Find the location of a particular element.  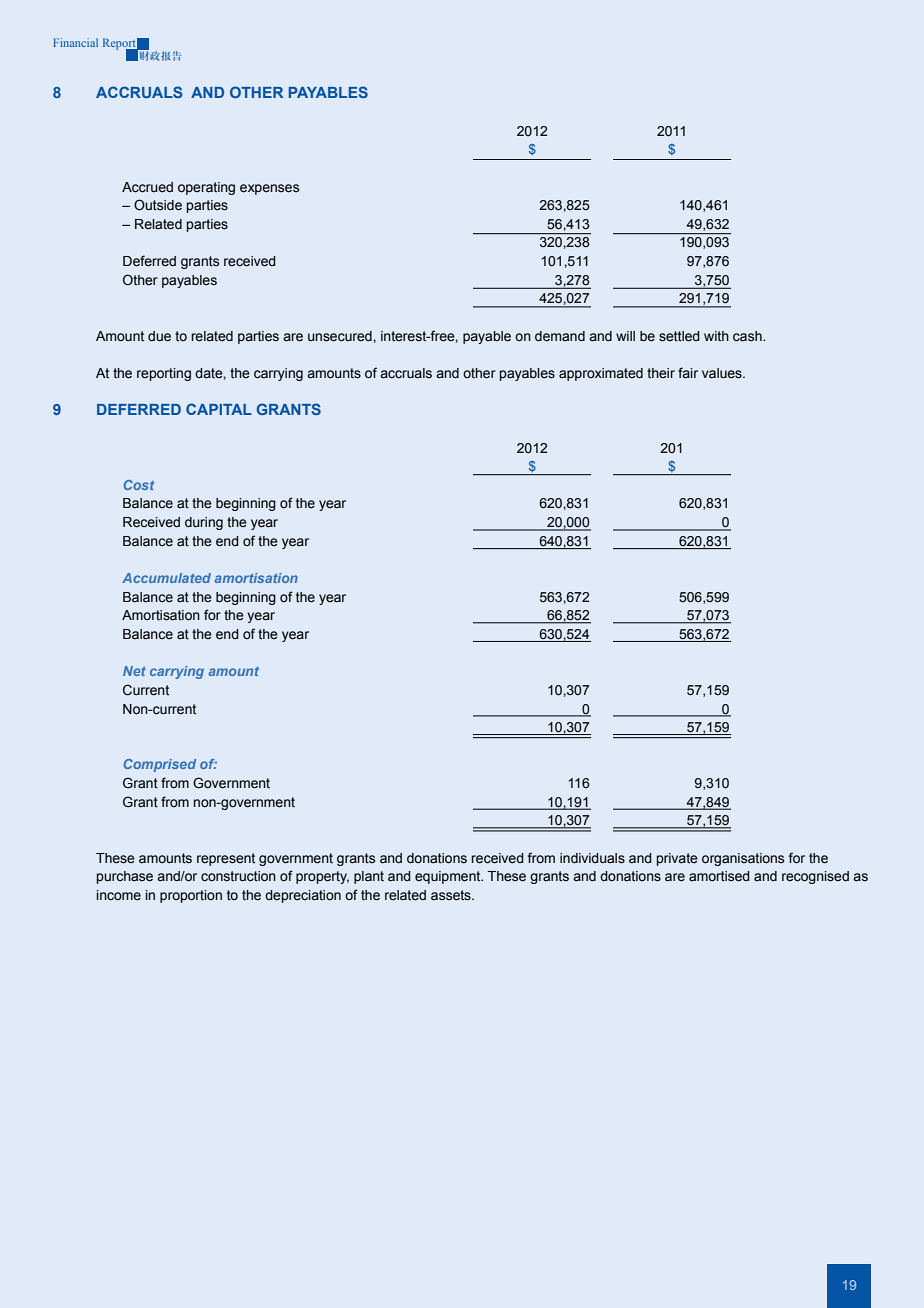

values is located at coordinates (723, 373).
